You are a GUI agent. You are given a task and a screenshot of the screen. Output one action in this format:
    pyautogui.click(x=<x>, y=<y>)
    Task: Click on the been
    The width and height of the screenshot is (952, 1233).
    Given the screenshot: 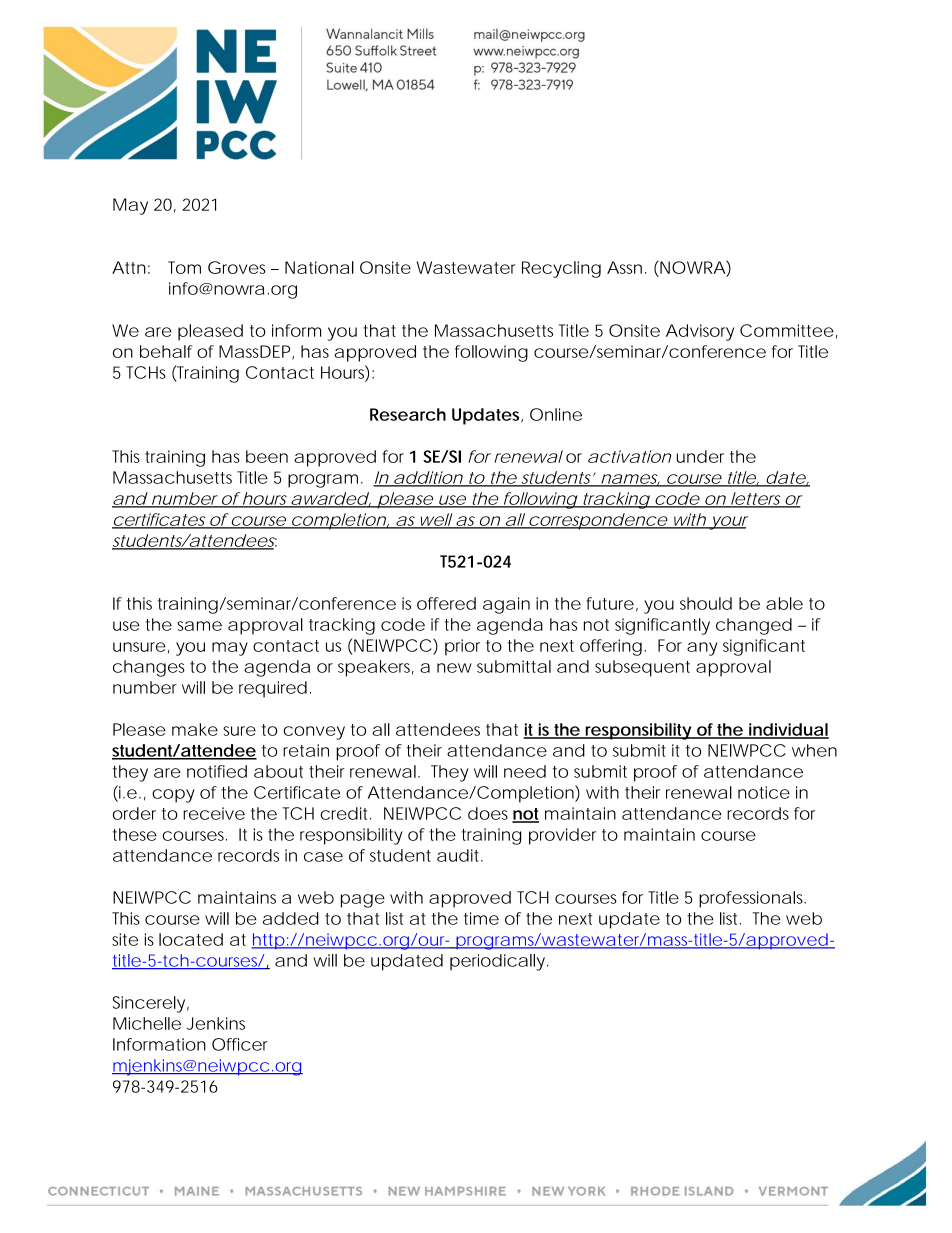 What is the action you would take?
    pyautogui.click(x=267, y=456)
